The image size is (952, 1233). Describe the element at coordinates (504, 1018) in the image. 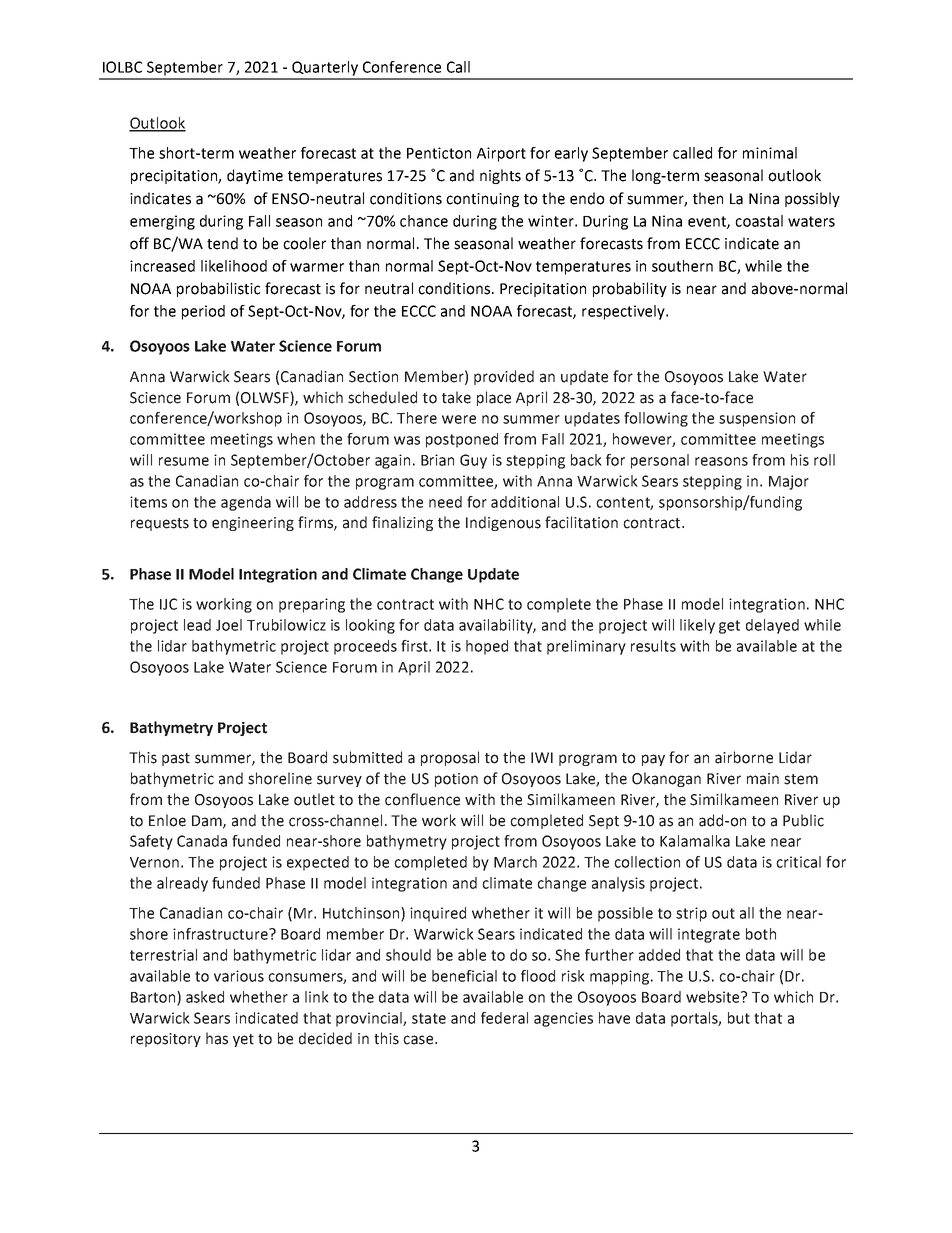

I see `federal` at that location.
